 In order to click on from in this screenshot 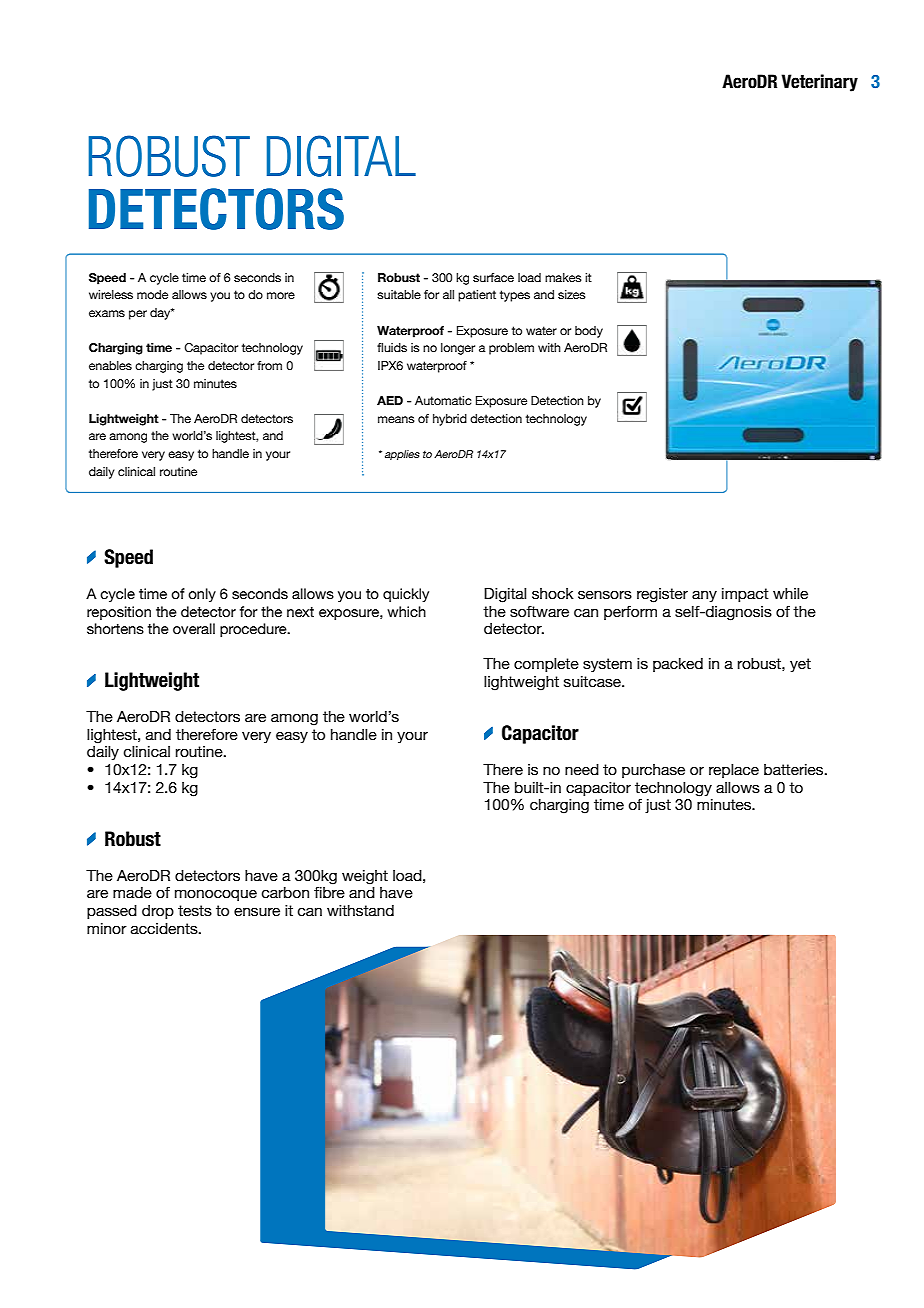, I will do `click(269, 365)`.
